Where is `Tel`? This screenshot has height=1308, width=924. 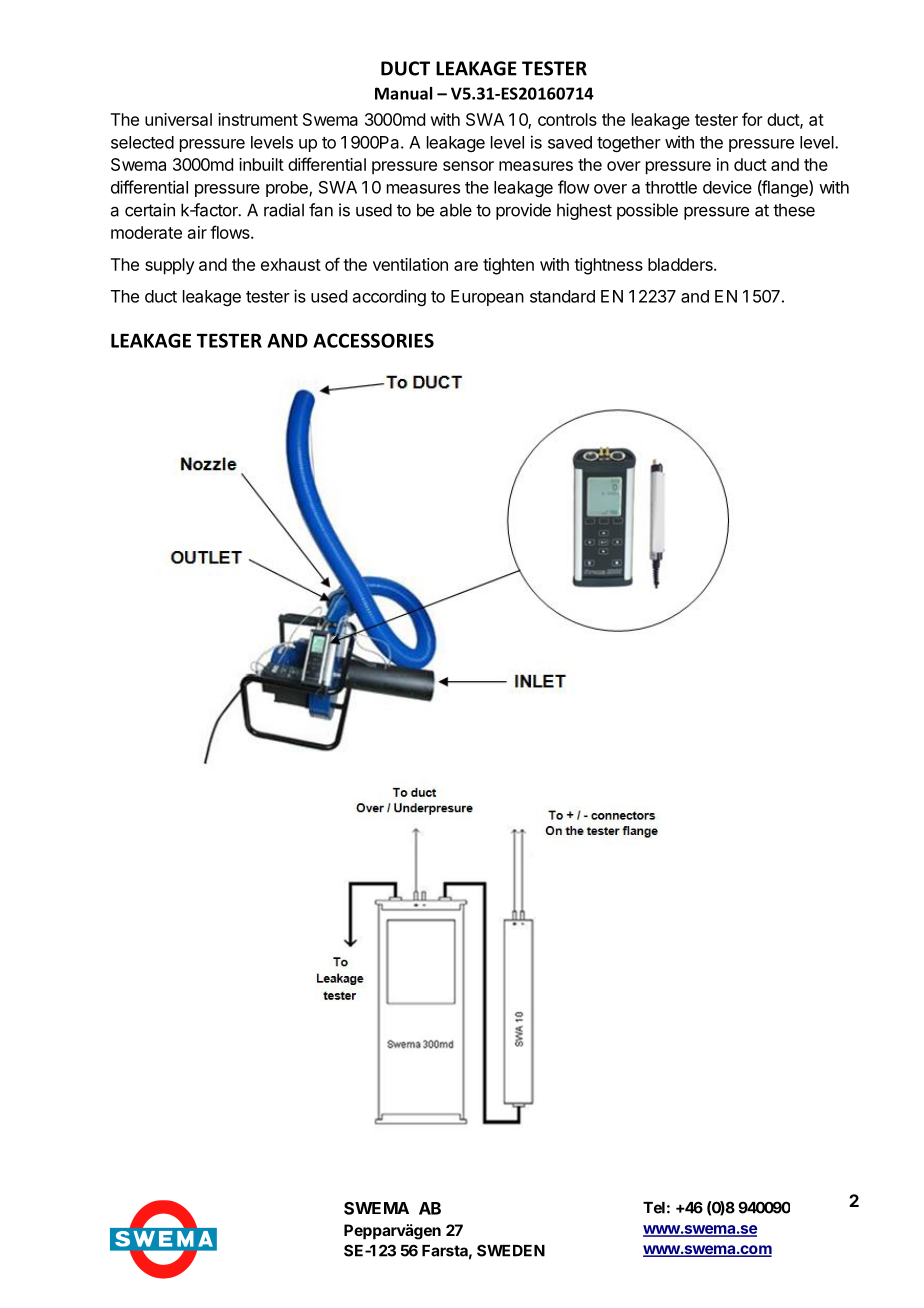 Tel is located at coordinates (654, 1208).
